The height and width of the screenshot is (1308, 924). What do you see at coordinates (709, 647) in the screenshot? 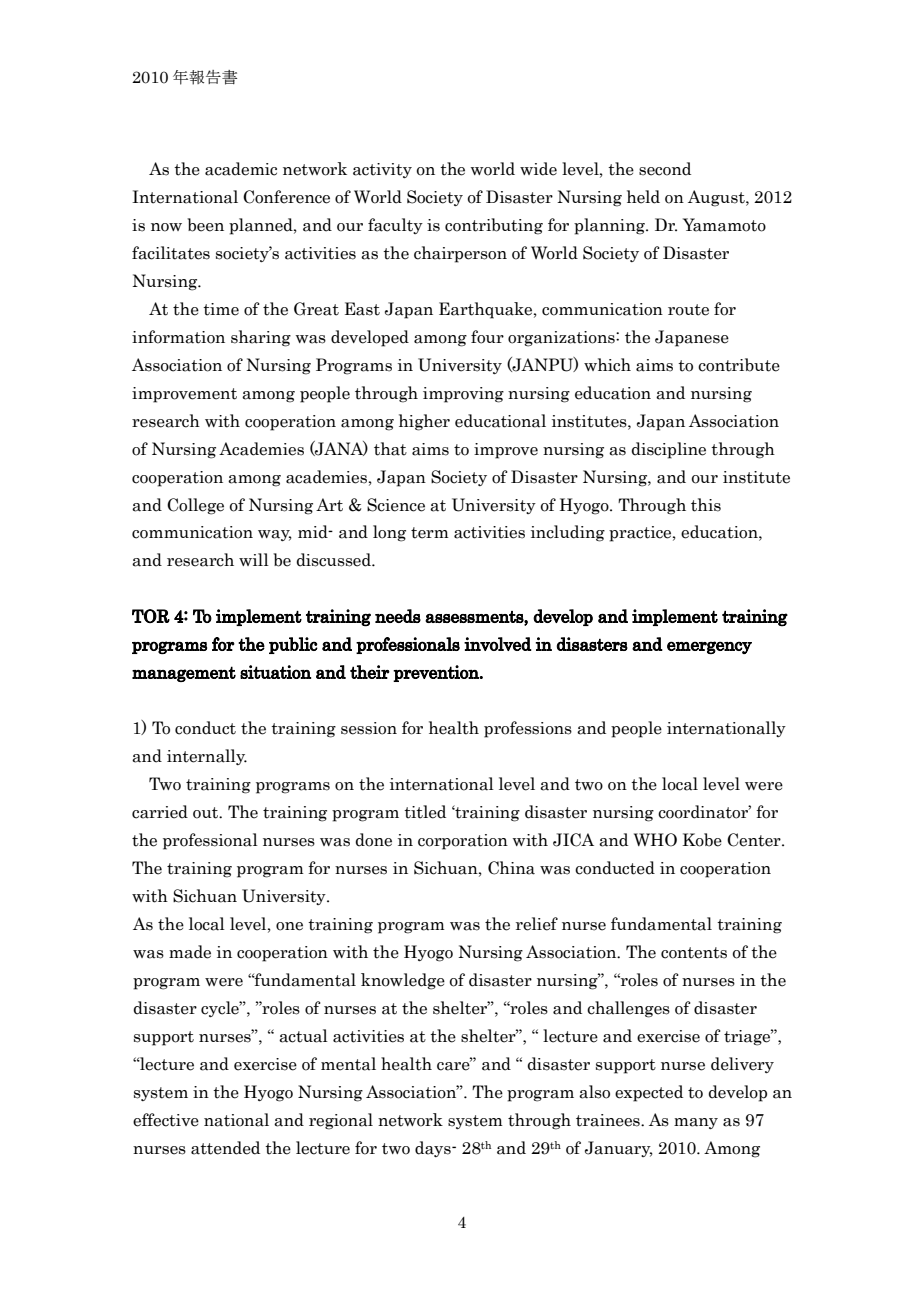
I see `emergency` at bounding box center [709, 647].
